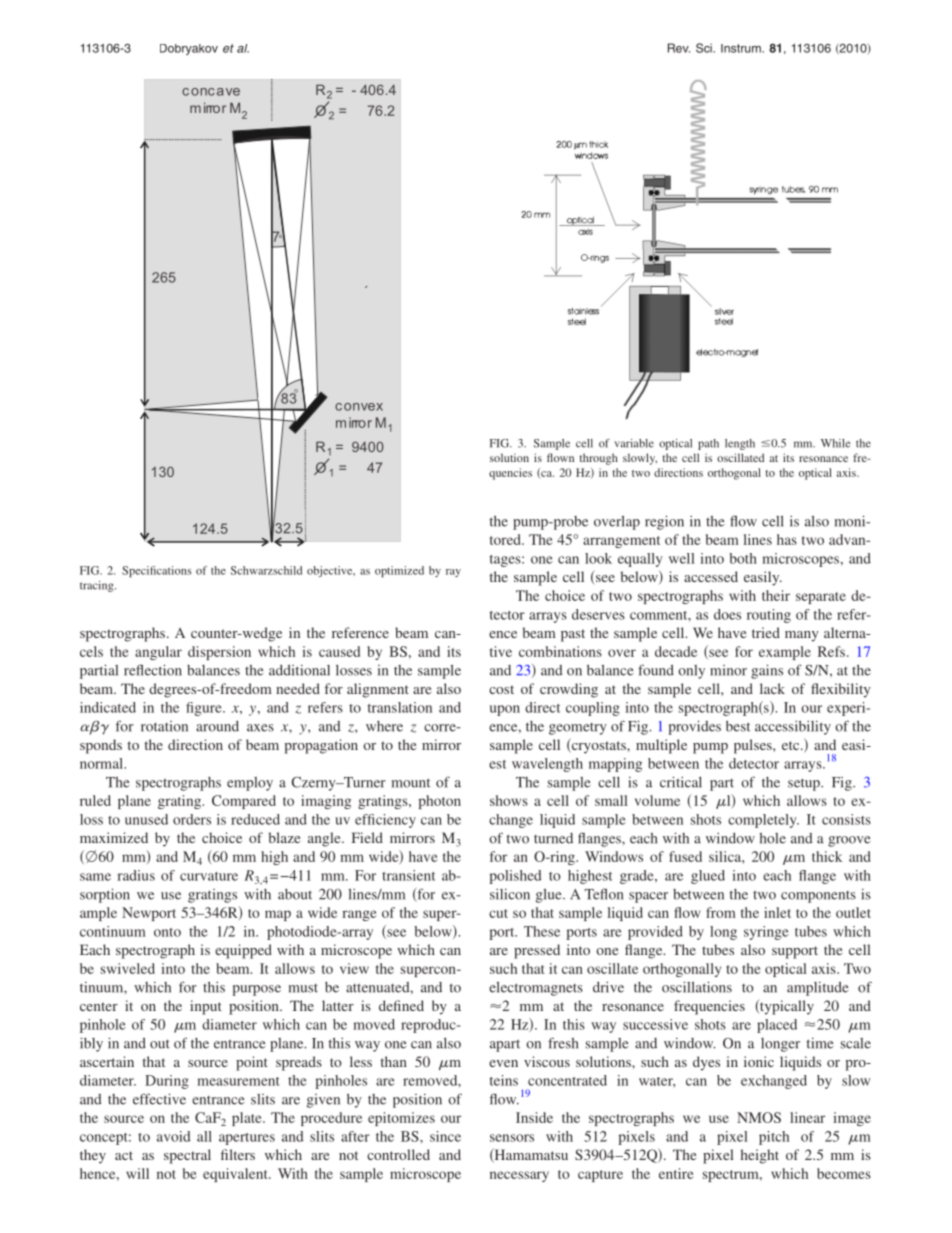 This image has width=952, height=1233. Describe the element at coordinates (243, 951) in the image. I see `equipped` at that location.
